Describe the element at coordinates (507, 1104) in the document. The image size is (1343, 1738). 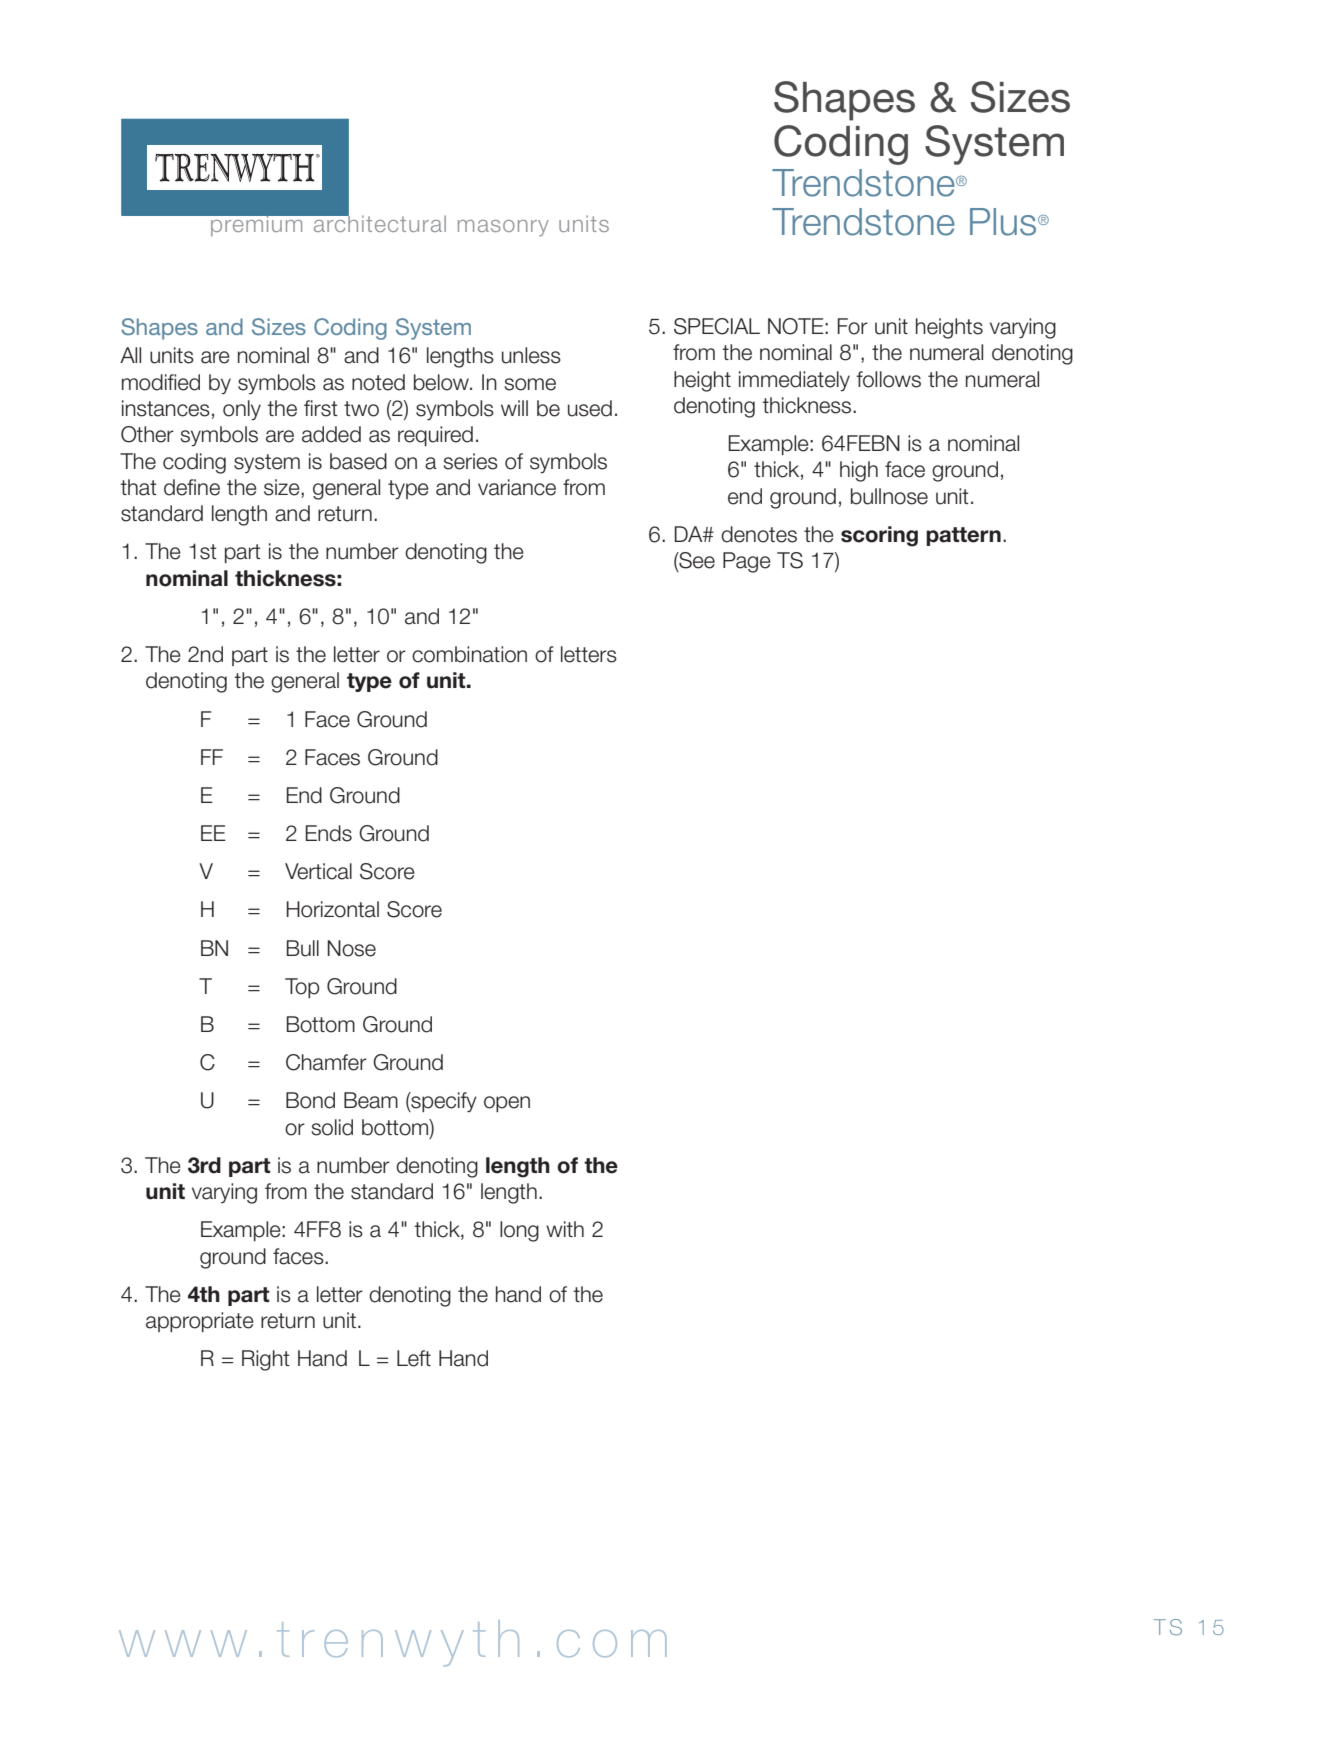
I see `open` at that location.
